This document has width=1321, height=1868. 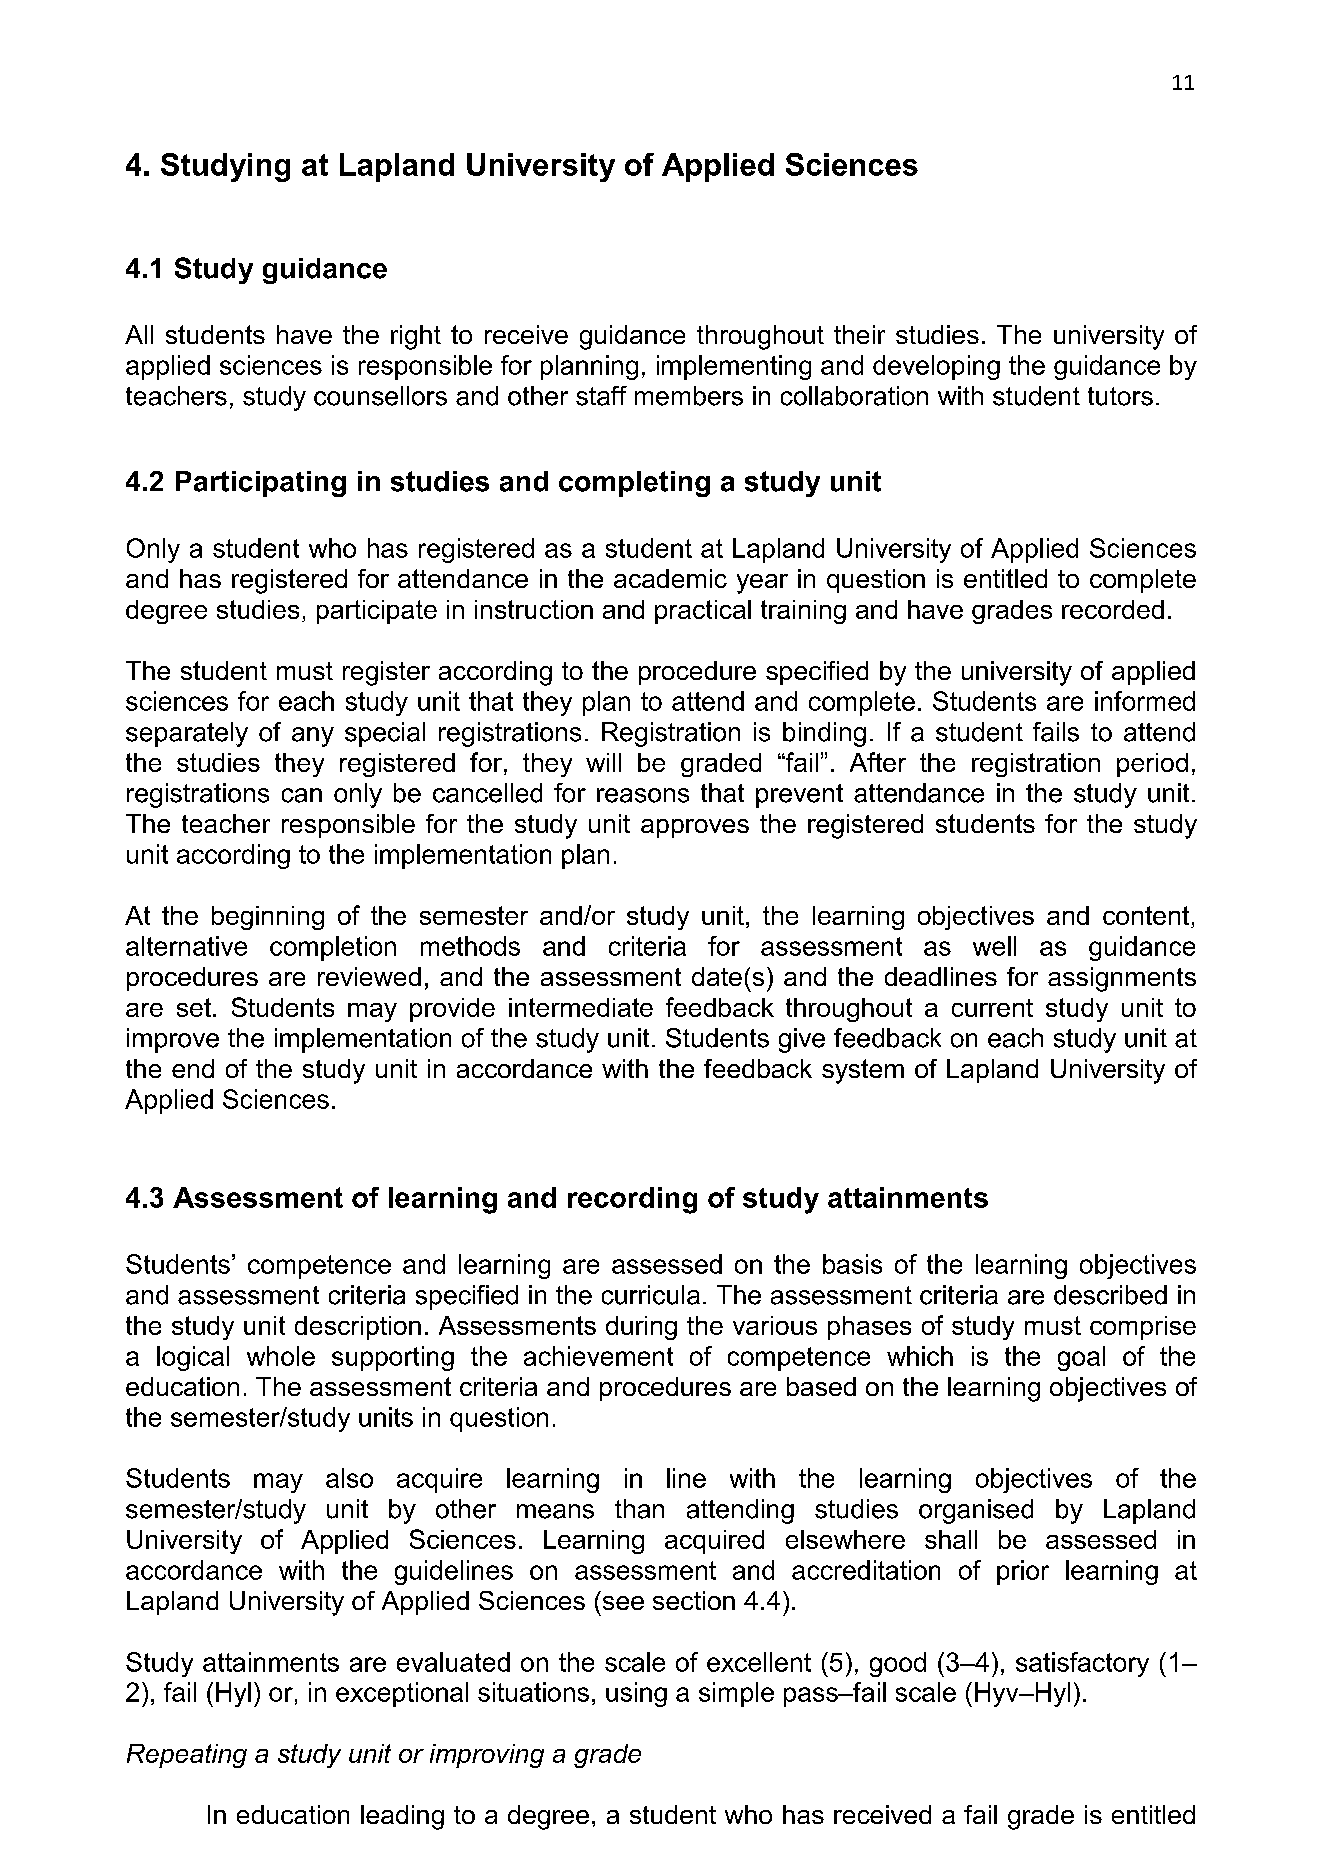 What do you see at coordinates (636, 1694) in the document?
I see `using` at bounding box center [636, 1694].
